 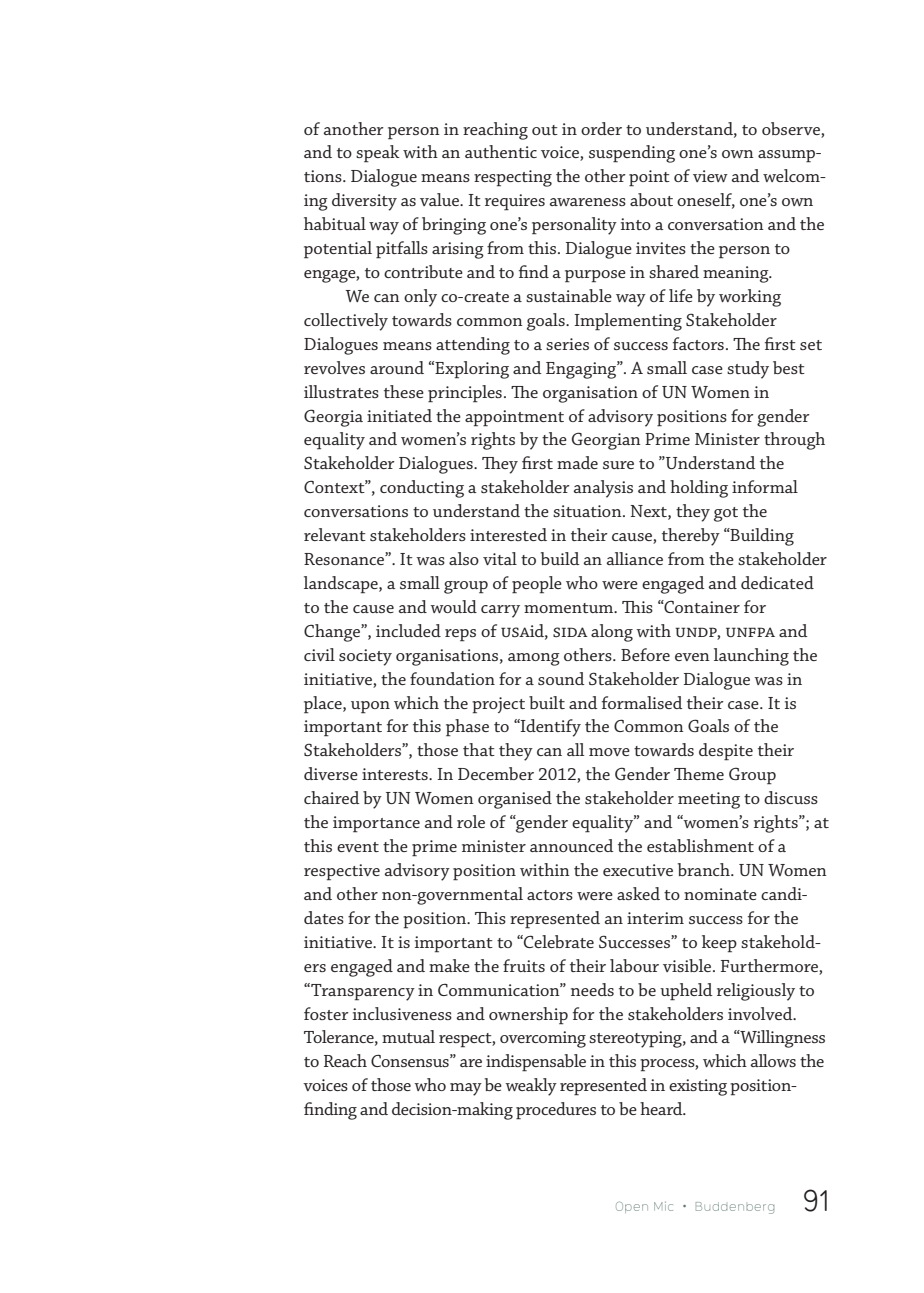 I want to click on may, so click(x=466, y=1089).
